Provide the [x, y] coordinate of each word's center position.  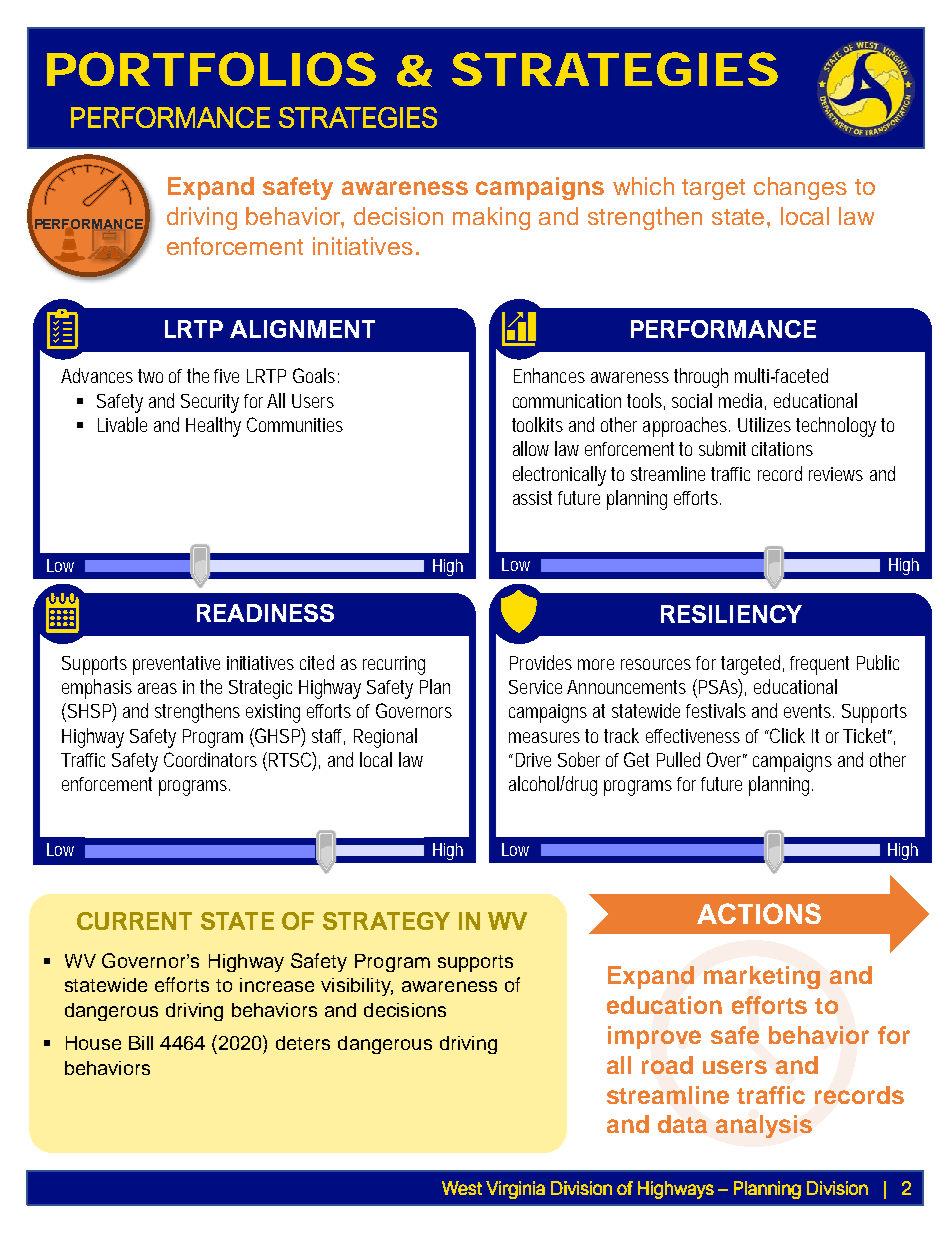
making [491, 218]
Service [535, 687]
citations [782, 449]
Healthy [213, 427]
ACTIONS [759, 913]
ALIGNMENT [302, 329]
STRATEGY [386, 921]
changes [800, 188]
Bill [141, 1043]
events [809, 711]
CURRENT [134, 921]
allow [531, 448]
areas [157, 688]
